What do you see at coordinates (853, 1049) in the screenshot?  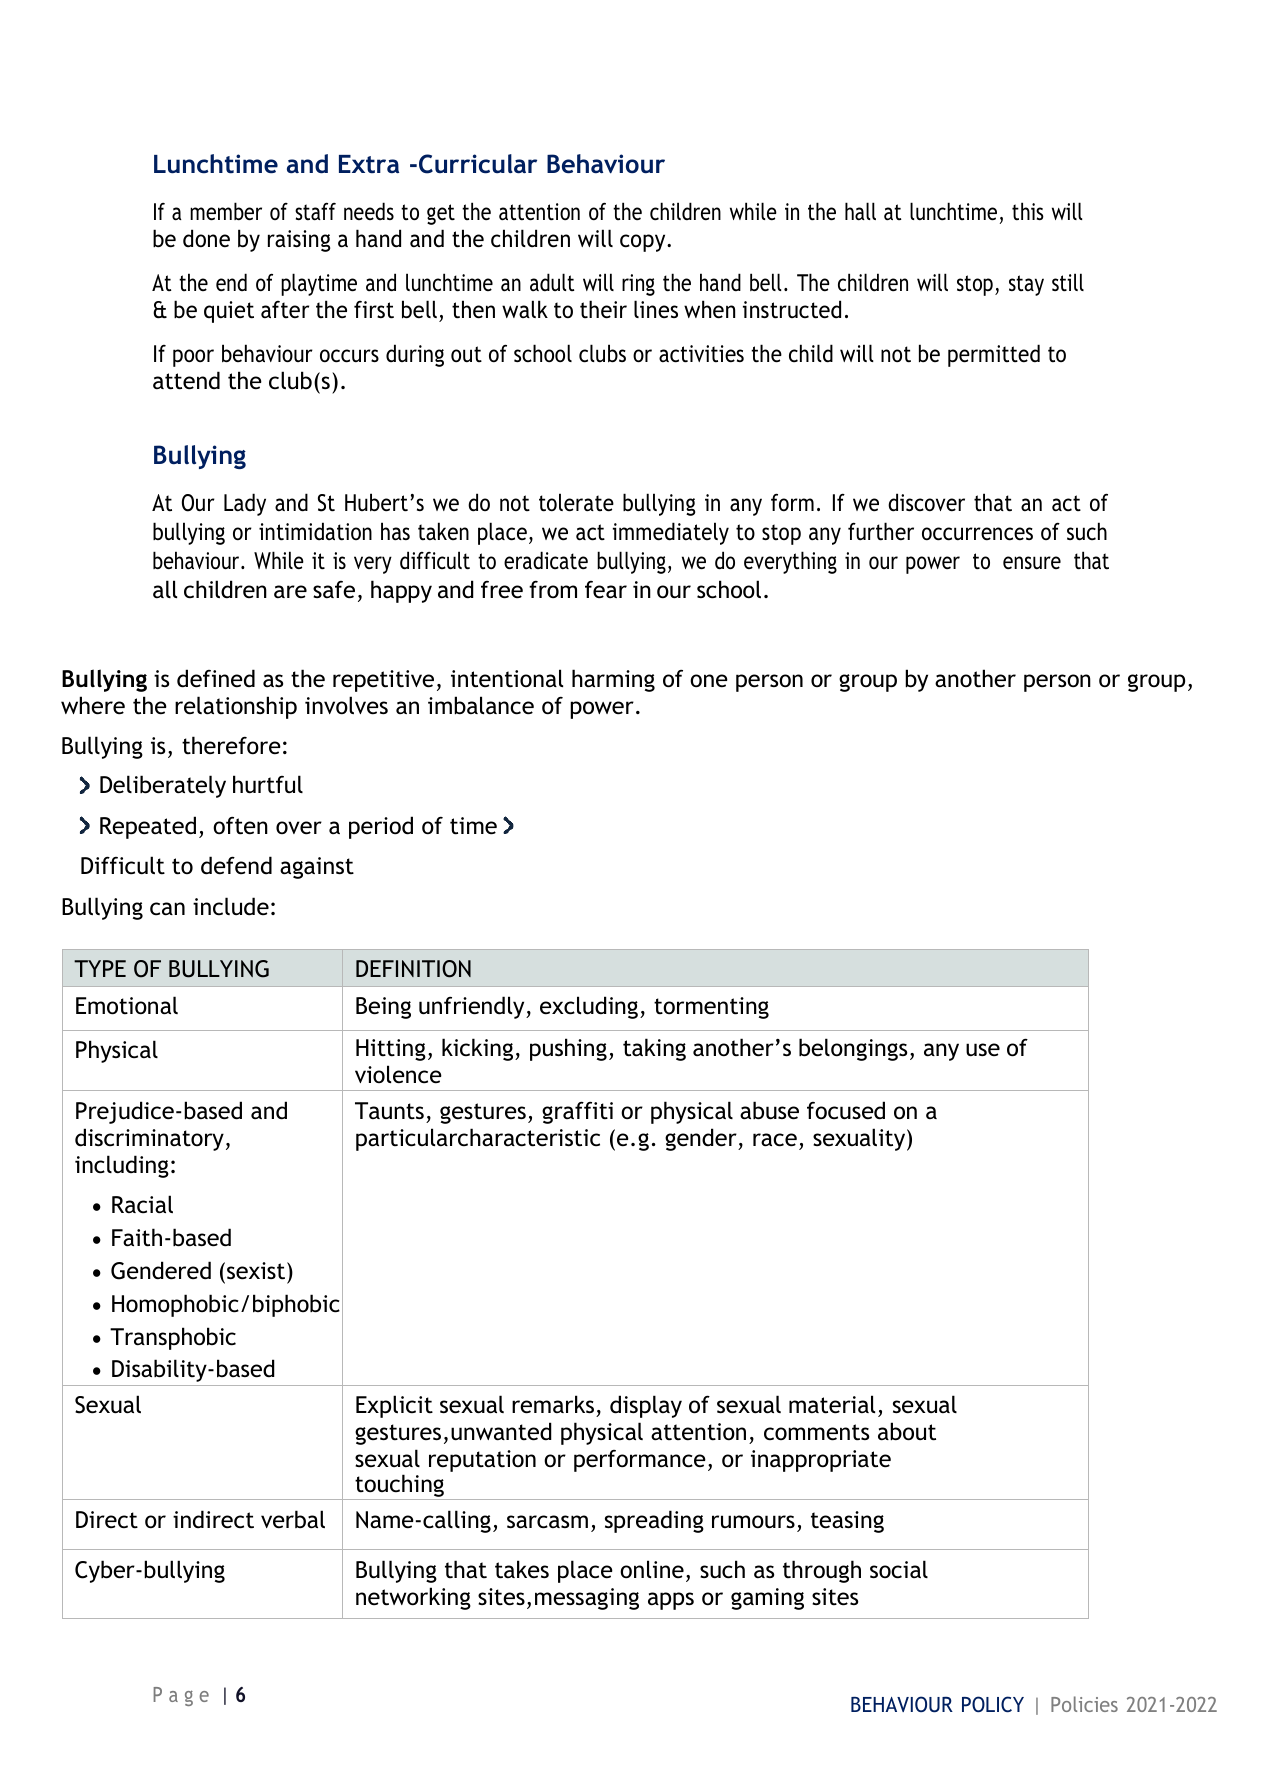 I see `belongings` at bounding box center [853, 1049].
